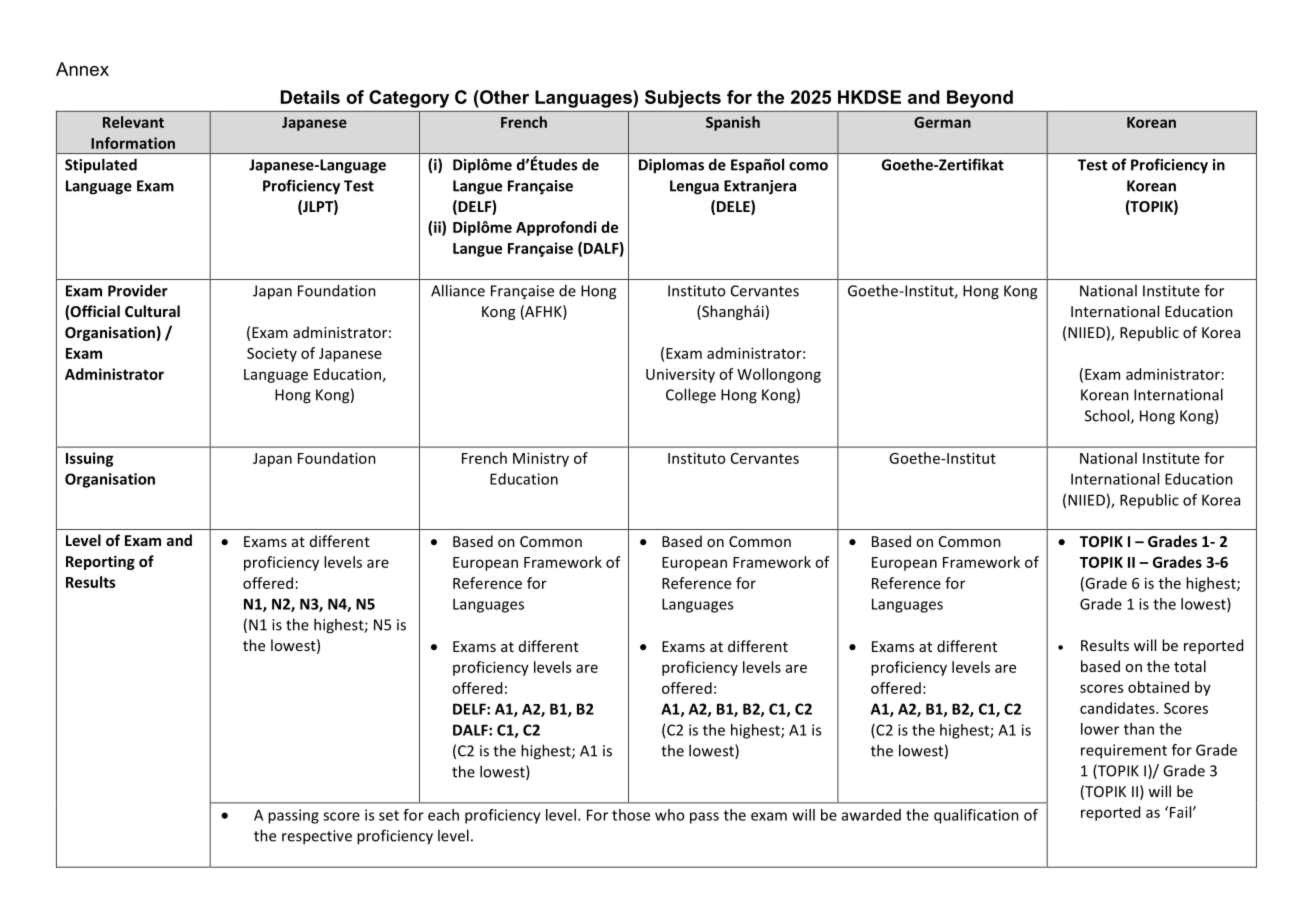  I want to click on Details, so click(310, 97).
